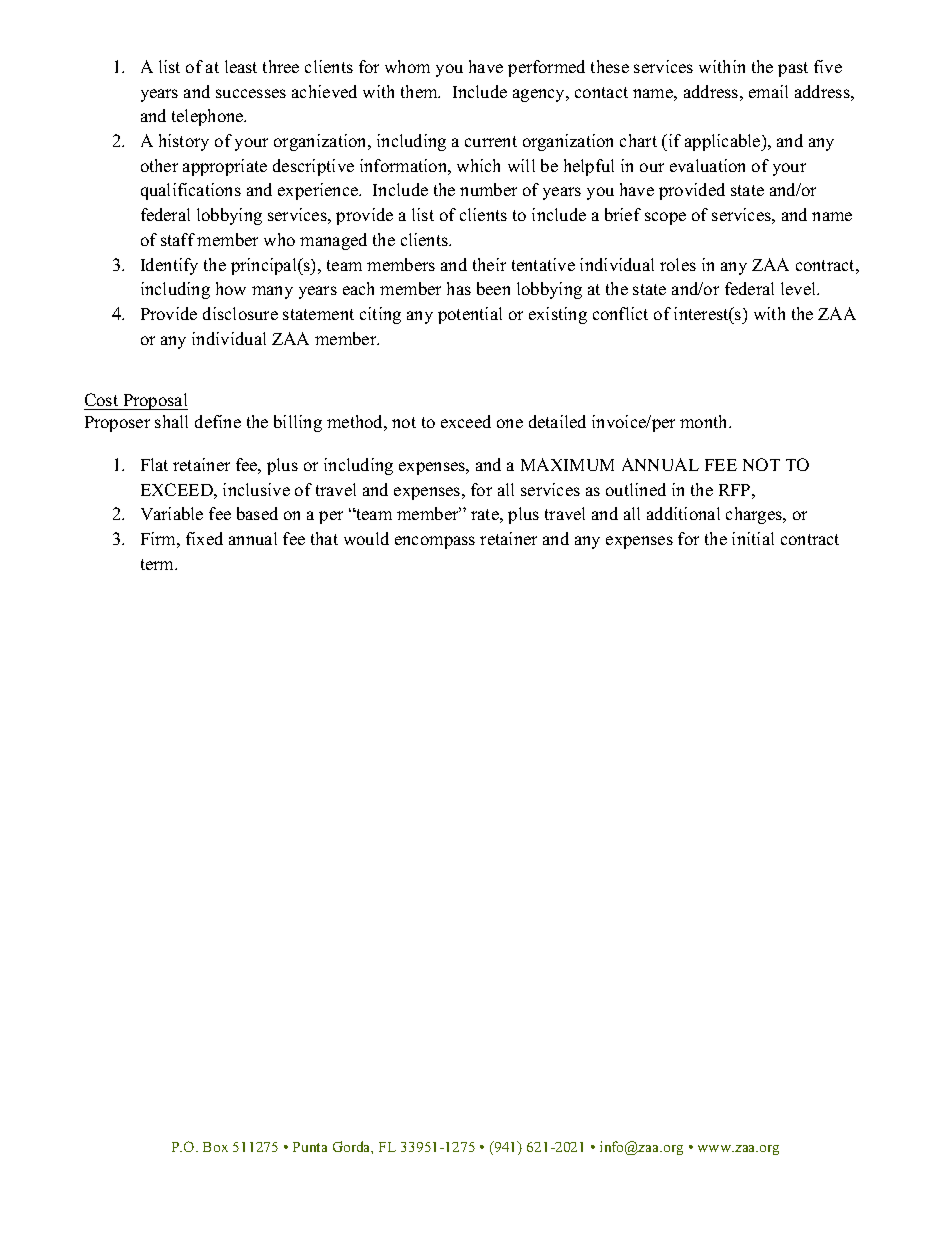 The height and width of the document is (1233, 952). I want to click on Punta, so click(310, 1147).
